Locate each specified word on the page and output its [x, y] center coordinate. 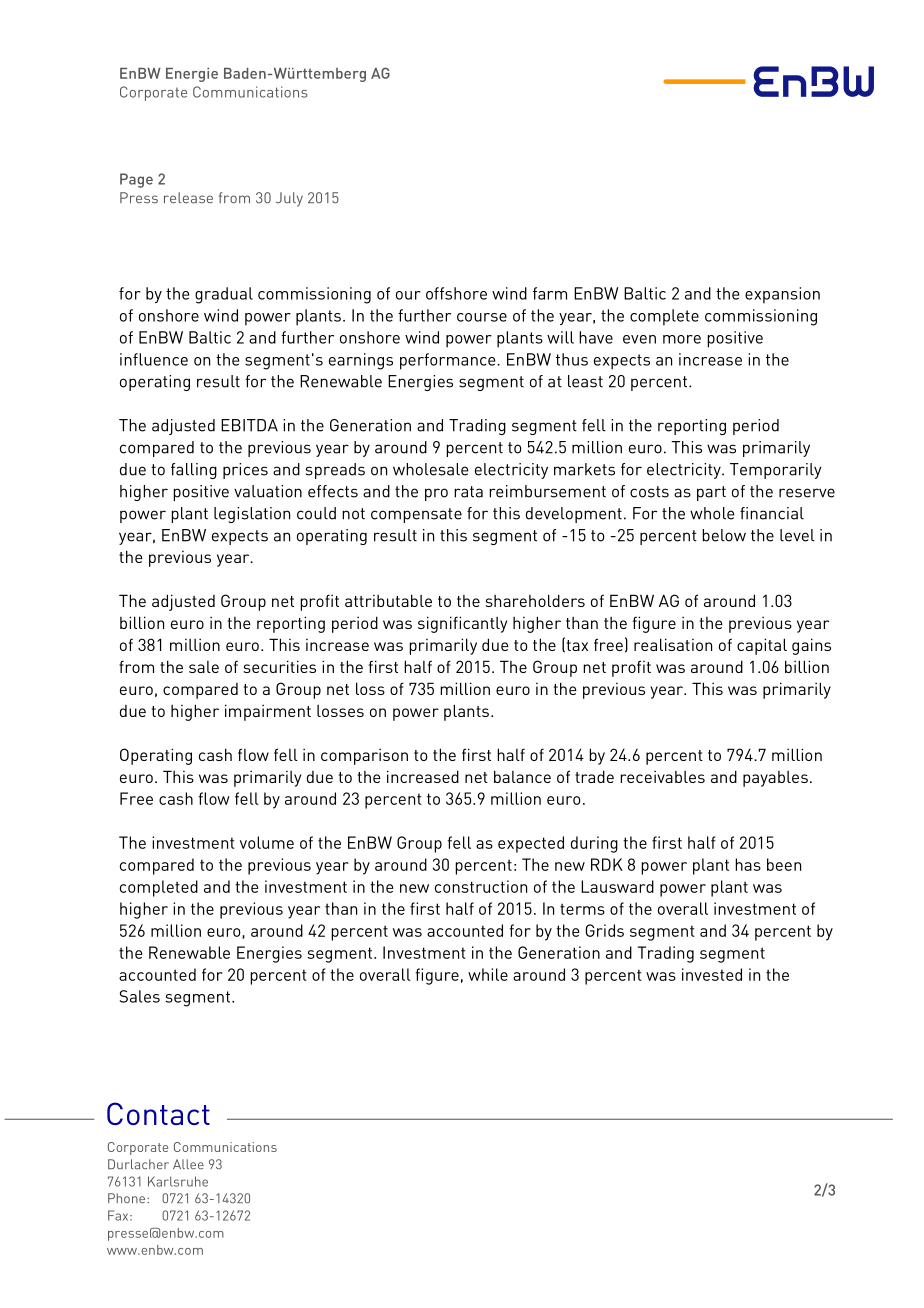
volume [267, 842]
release [188, 198]
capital [762, 646]
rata [468, 492]
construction [481, 886]
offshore [456, 293]
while [488, 974]
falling [194, 471]
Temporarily [776, 471]
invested [712, 974]
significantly [462, 624]
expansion [782, 295]
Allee [188, 1164]
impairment [268, 712]
